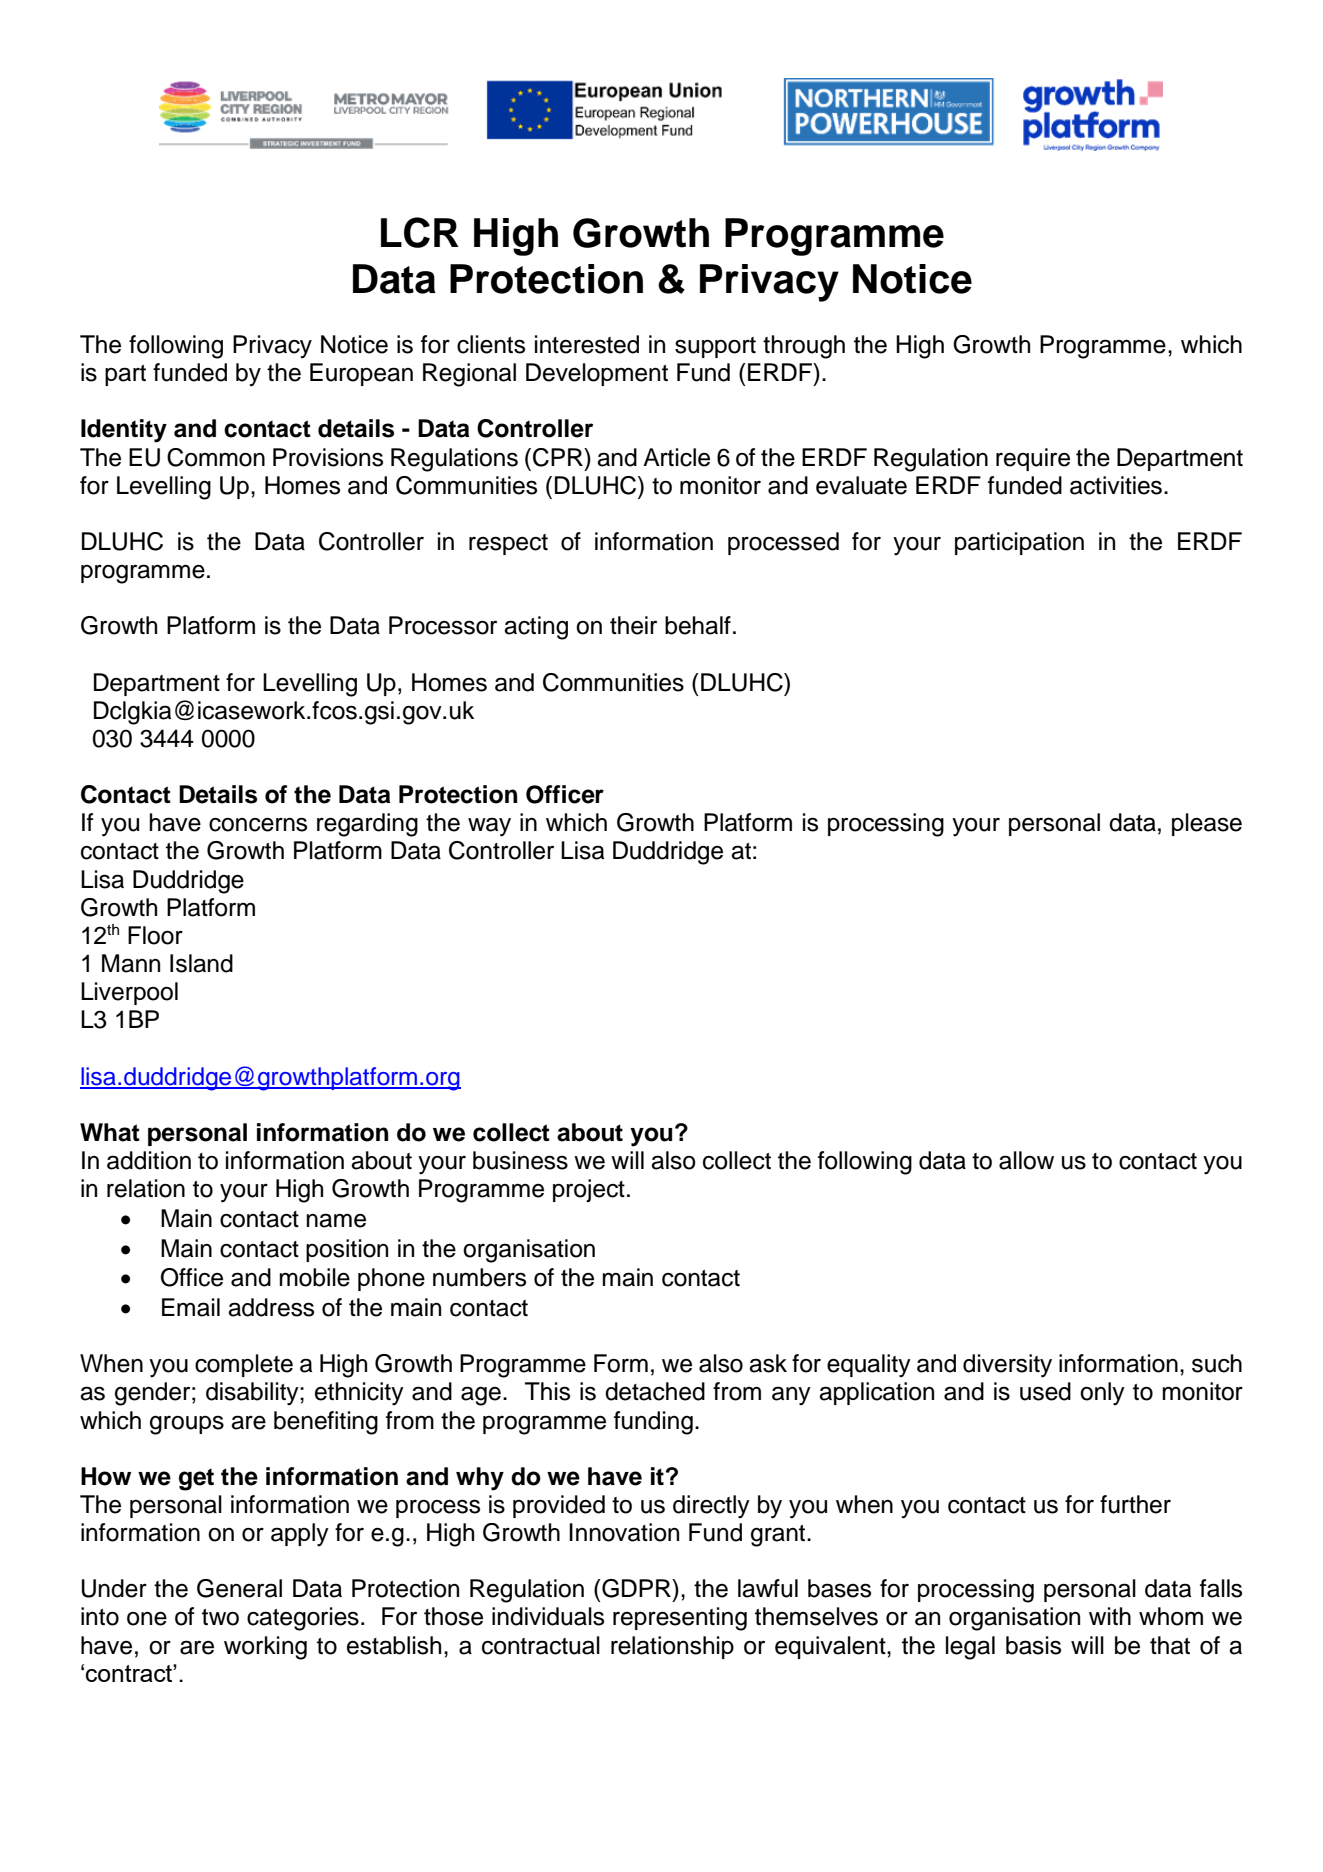  I want to click on require, so click(1033, 459).
